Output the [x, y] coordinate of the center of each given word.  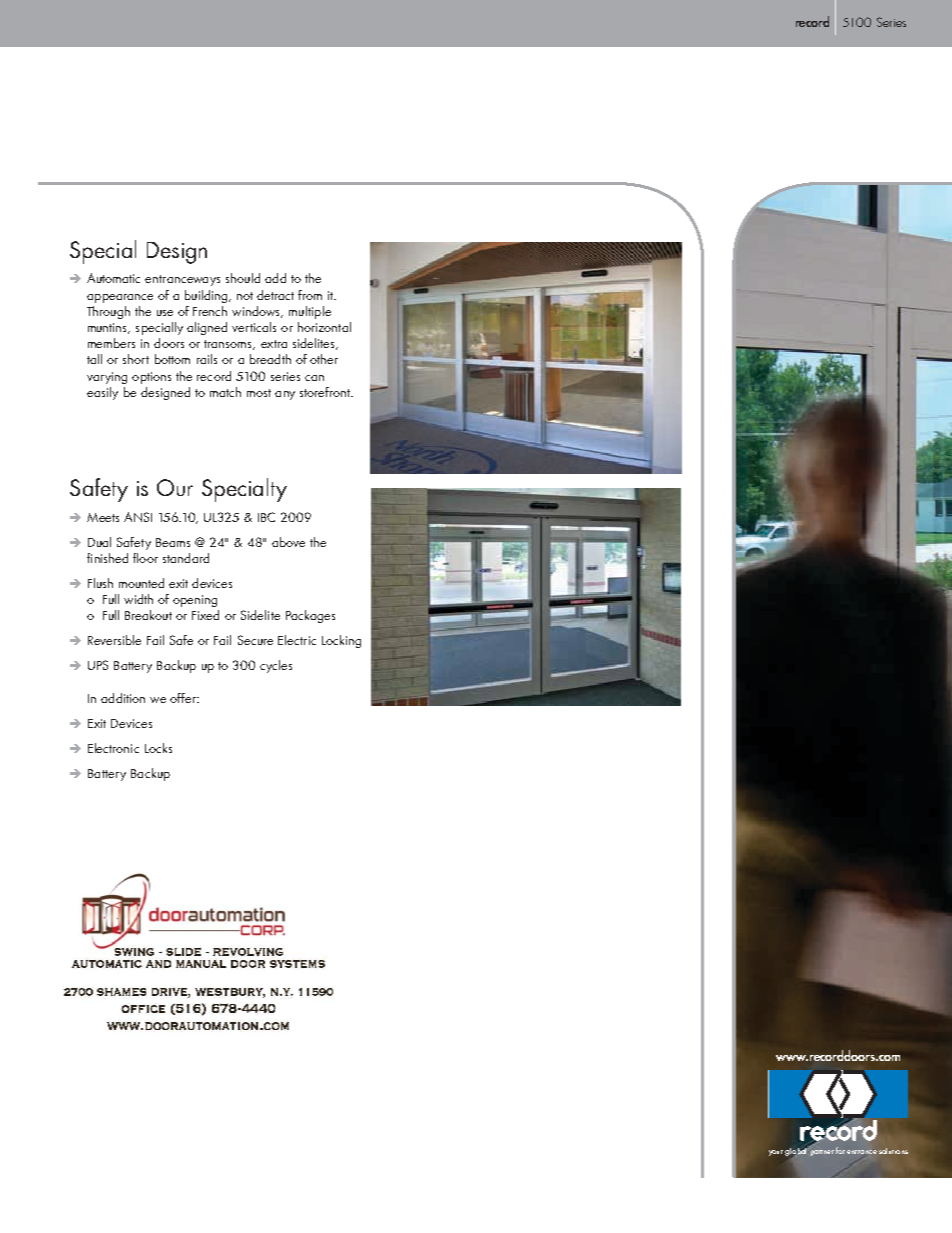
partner [822, 1153]
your [776, 1153]
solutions [893, 1151]
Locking [341, 641]
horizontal [324, 327]
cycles [276, 666]
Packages [310, 616]
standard [186, 558]
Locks [158, 748]
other [324, 359]
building [207, 296]
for [840, 1150]
